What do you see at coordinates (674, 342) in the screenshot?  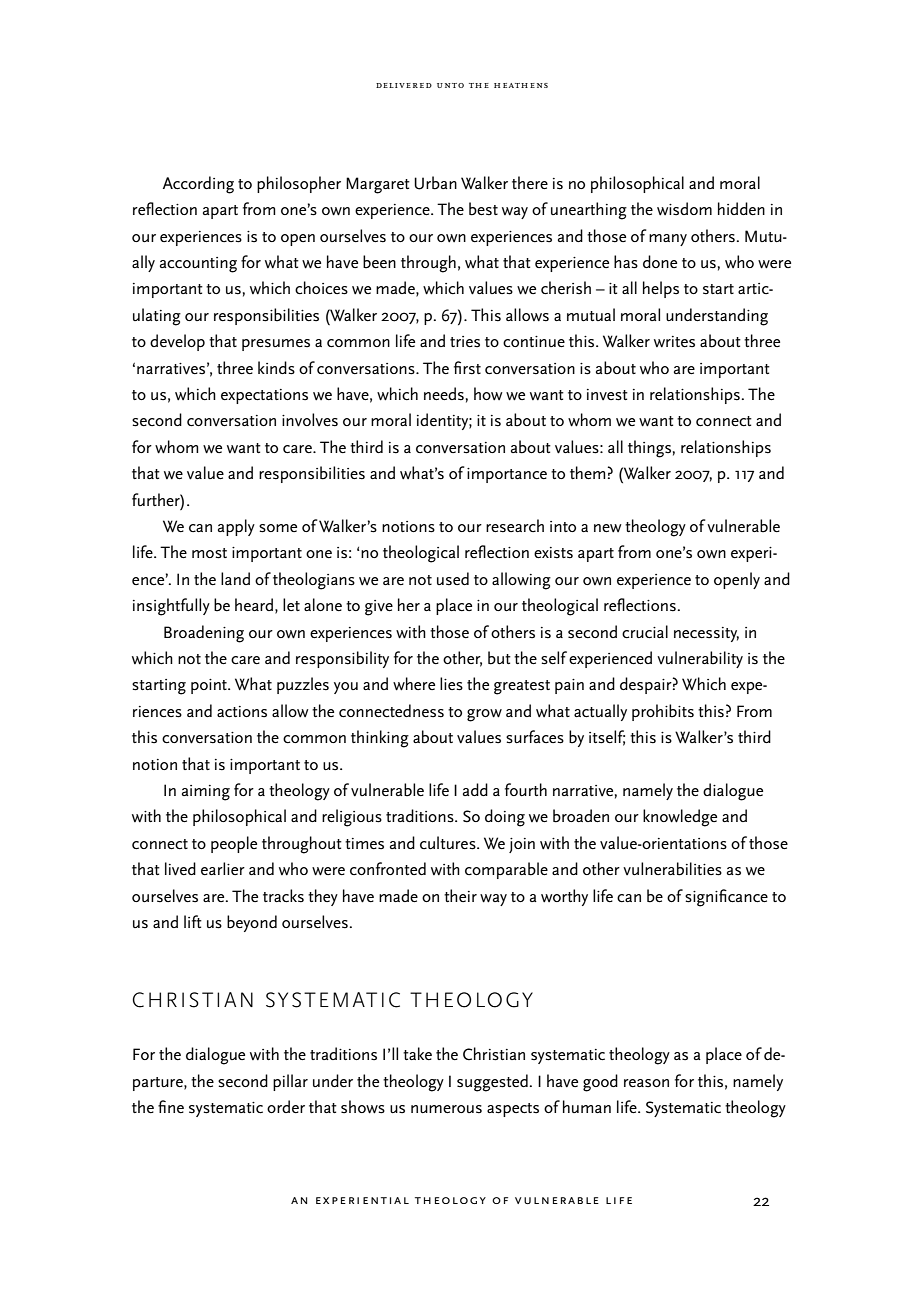 I see `writes` at bounding box center [674, 342].
